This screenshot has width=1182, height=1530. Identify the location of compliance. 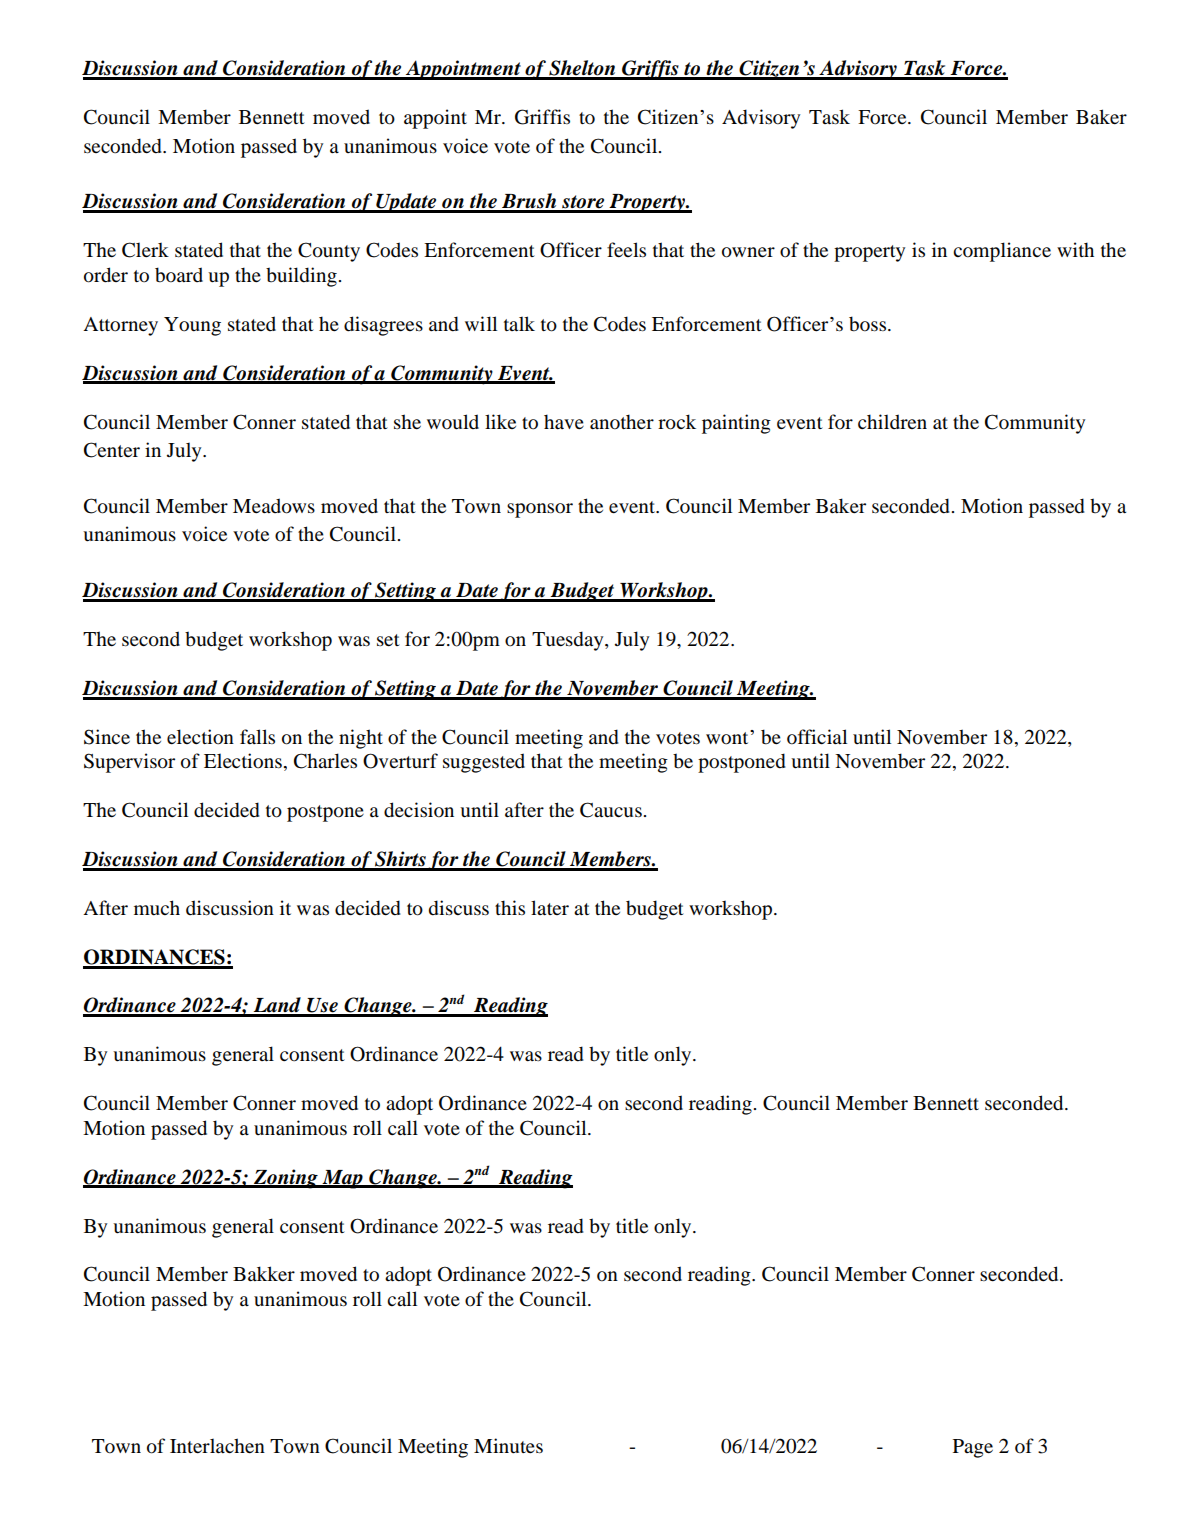
(1002, 252).
